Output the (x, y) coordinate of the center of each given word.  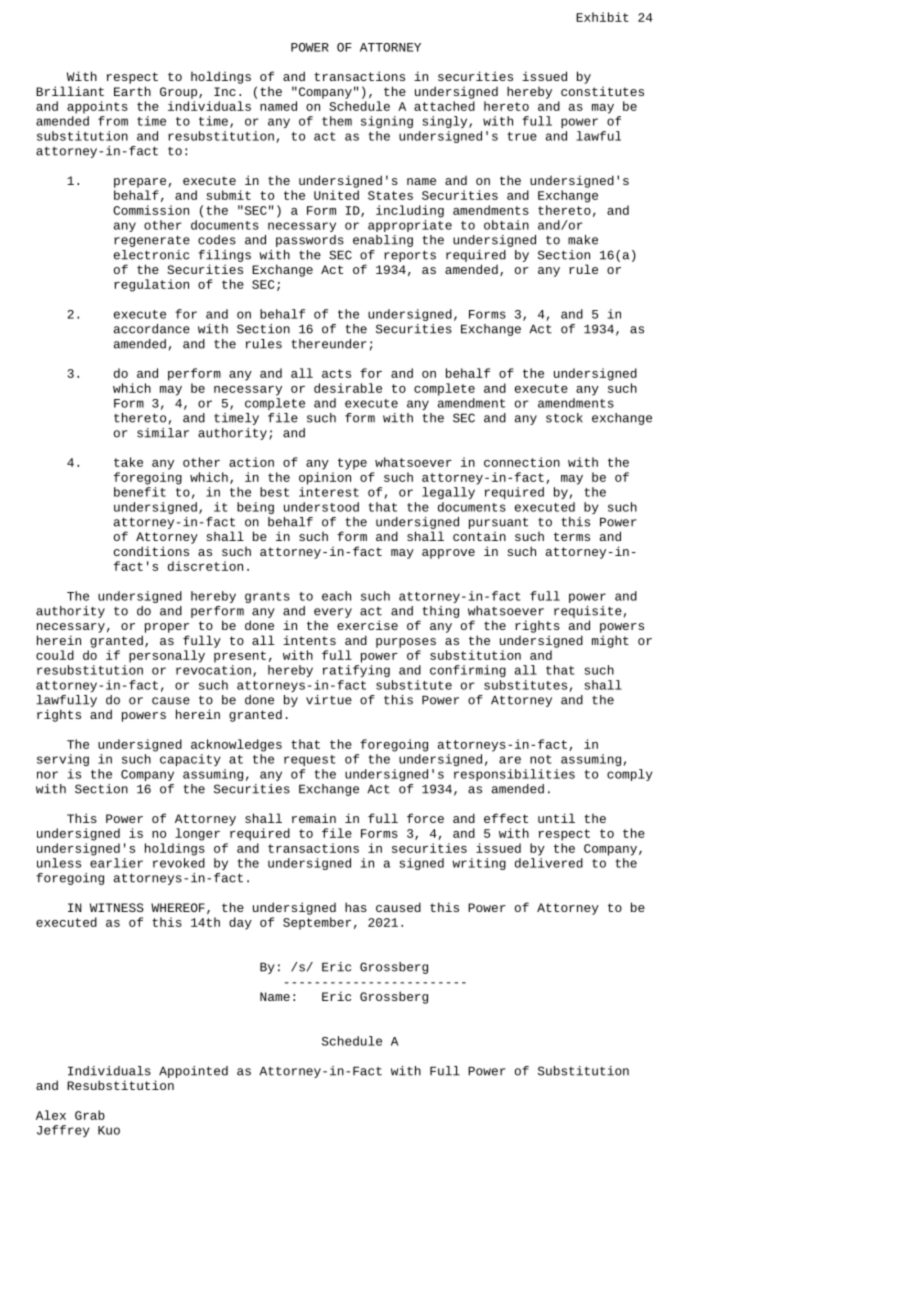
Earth (132, 91)
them (337, 121)
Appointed (193, 1072)
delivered (549, 863)
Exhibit (602, 17)
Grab (90, 1115)
